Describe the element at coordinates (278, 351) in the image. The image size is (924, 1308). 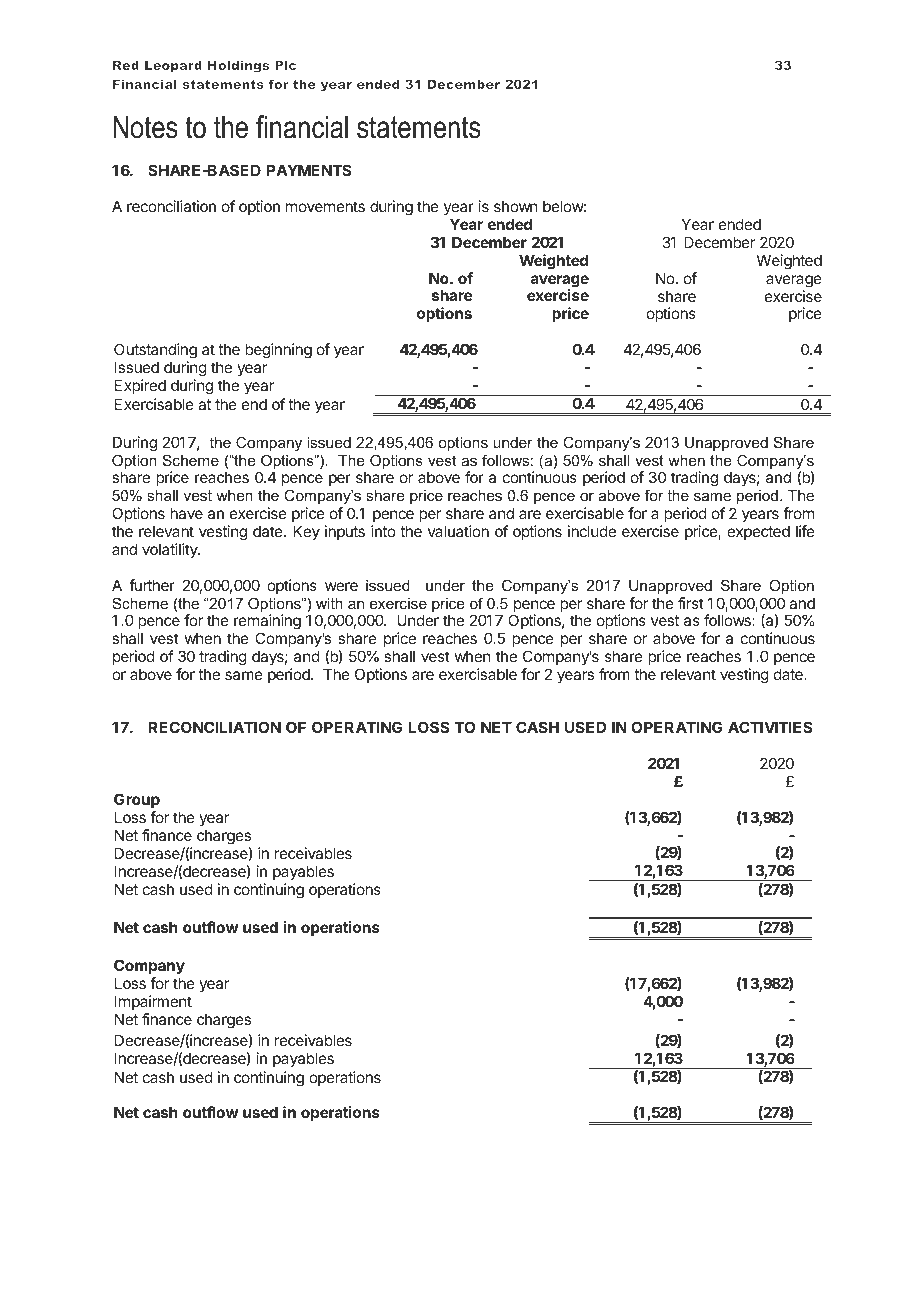
I see `beginning` at that location.
